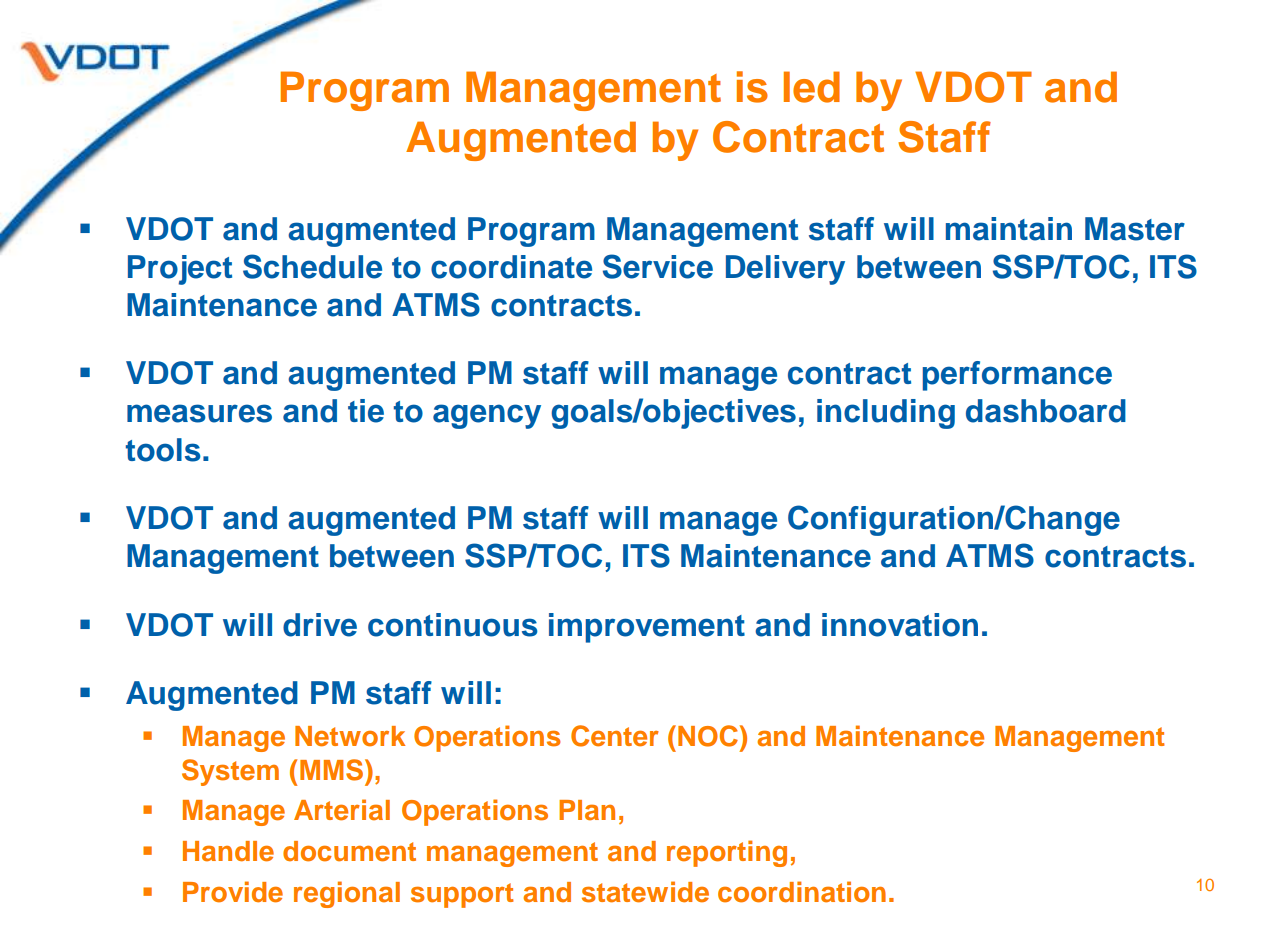 The width and height of the image is (1270, 952). I want to click on led, so click(812, 87).
